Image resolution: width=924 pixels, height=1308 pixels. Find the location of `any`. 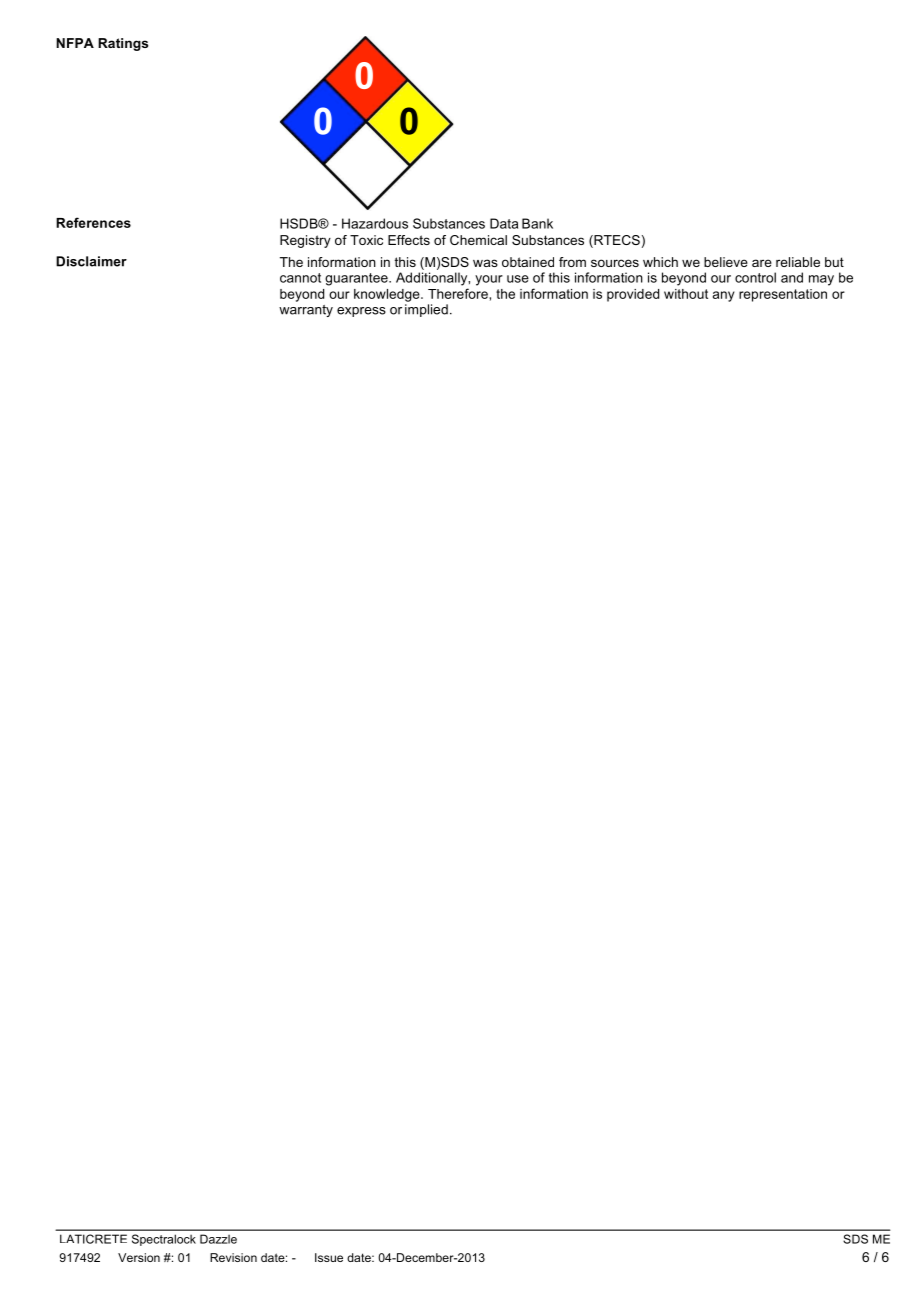

any is located at coordinates (724, 296).
